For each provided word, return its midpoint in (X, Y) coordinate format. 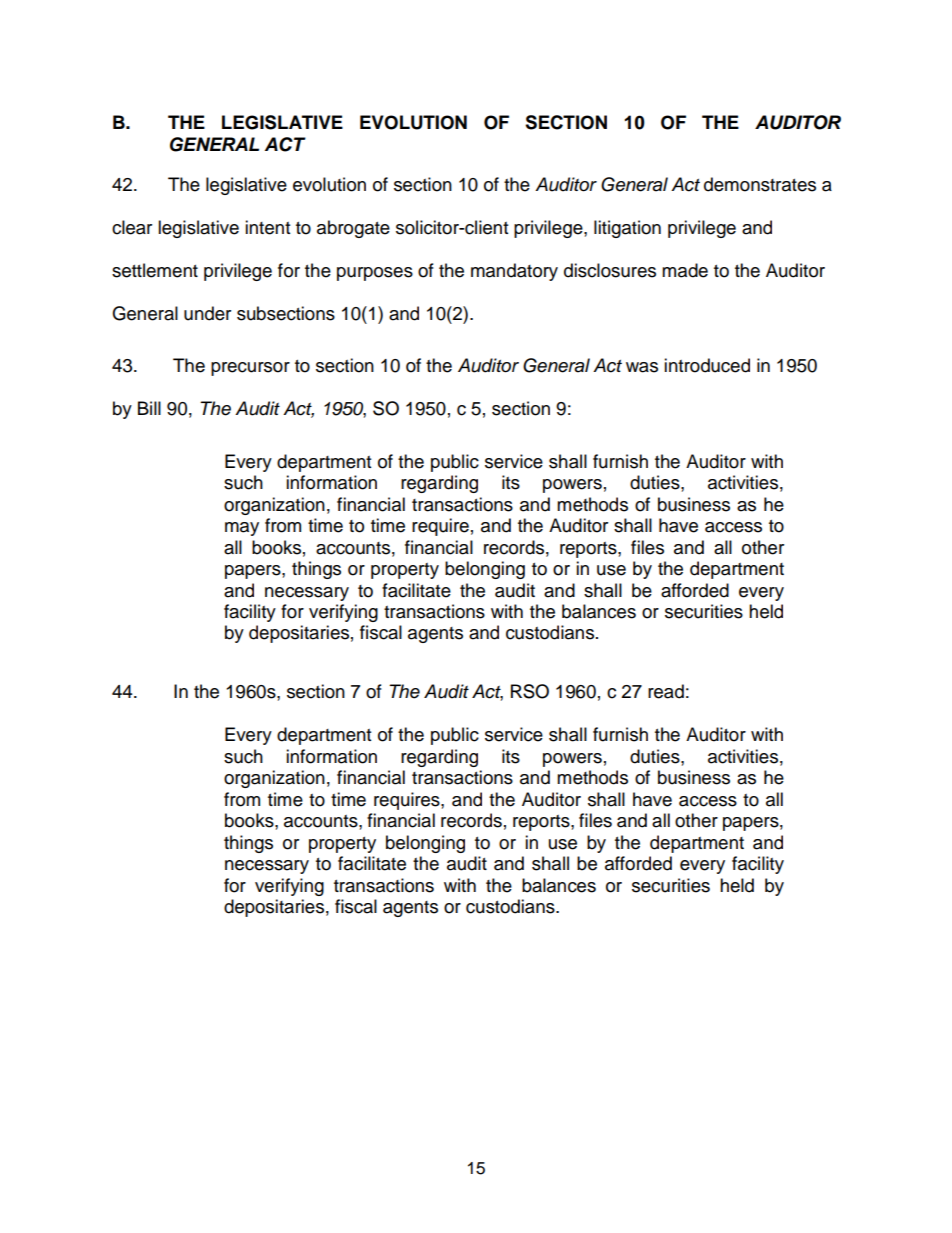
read (666, 691)
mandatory (514, 272)
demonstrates (760, 184)
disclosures (610, 270)
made (685, 270)
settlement (155, 270)
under (207, 313)
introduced (707, 365)
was (642, 367)
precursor (250, 369)
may (242, 529)
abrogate (353, 229)
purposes (375, 274)
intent (267, 227)
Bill (149, 408)
